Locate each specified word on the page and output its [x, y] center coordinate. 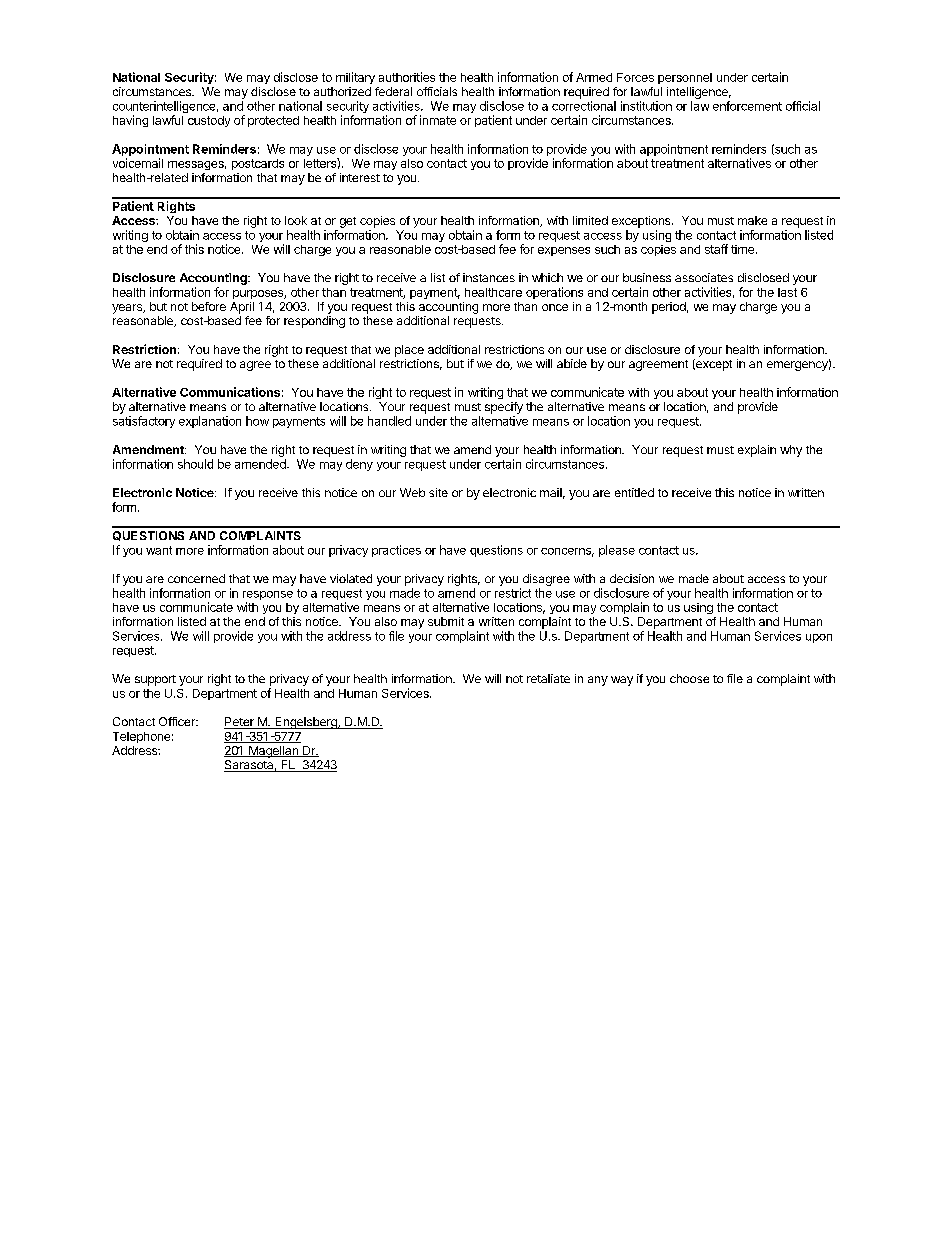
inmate [438, 120]
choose [689, 678]
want [159, 550]
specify [504, 408]
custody [209, 121]
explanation [210, 422]
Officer [178, 721]
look [296, 220]
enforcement [747, 106]
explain [757, 451]
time [742, 249]
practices [396, 551]
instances [489, 277]
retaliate [548, 678]
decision [632, 578]
